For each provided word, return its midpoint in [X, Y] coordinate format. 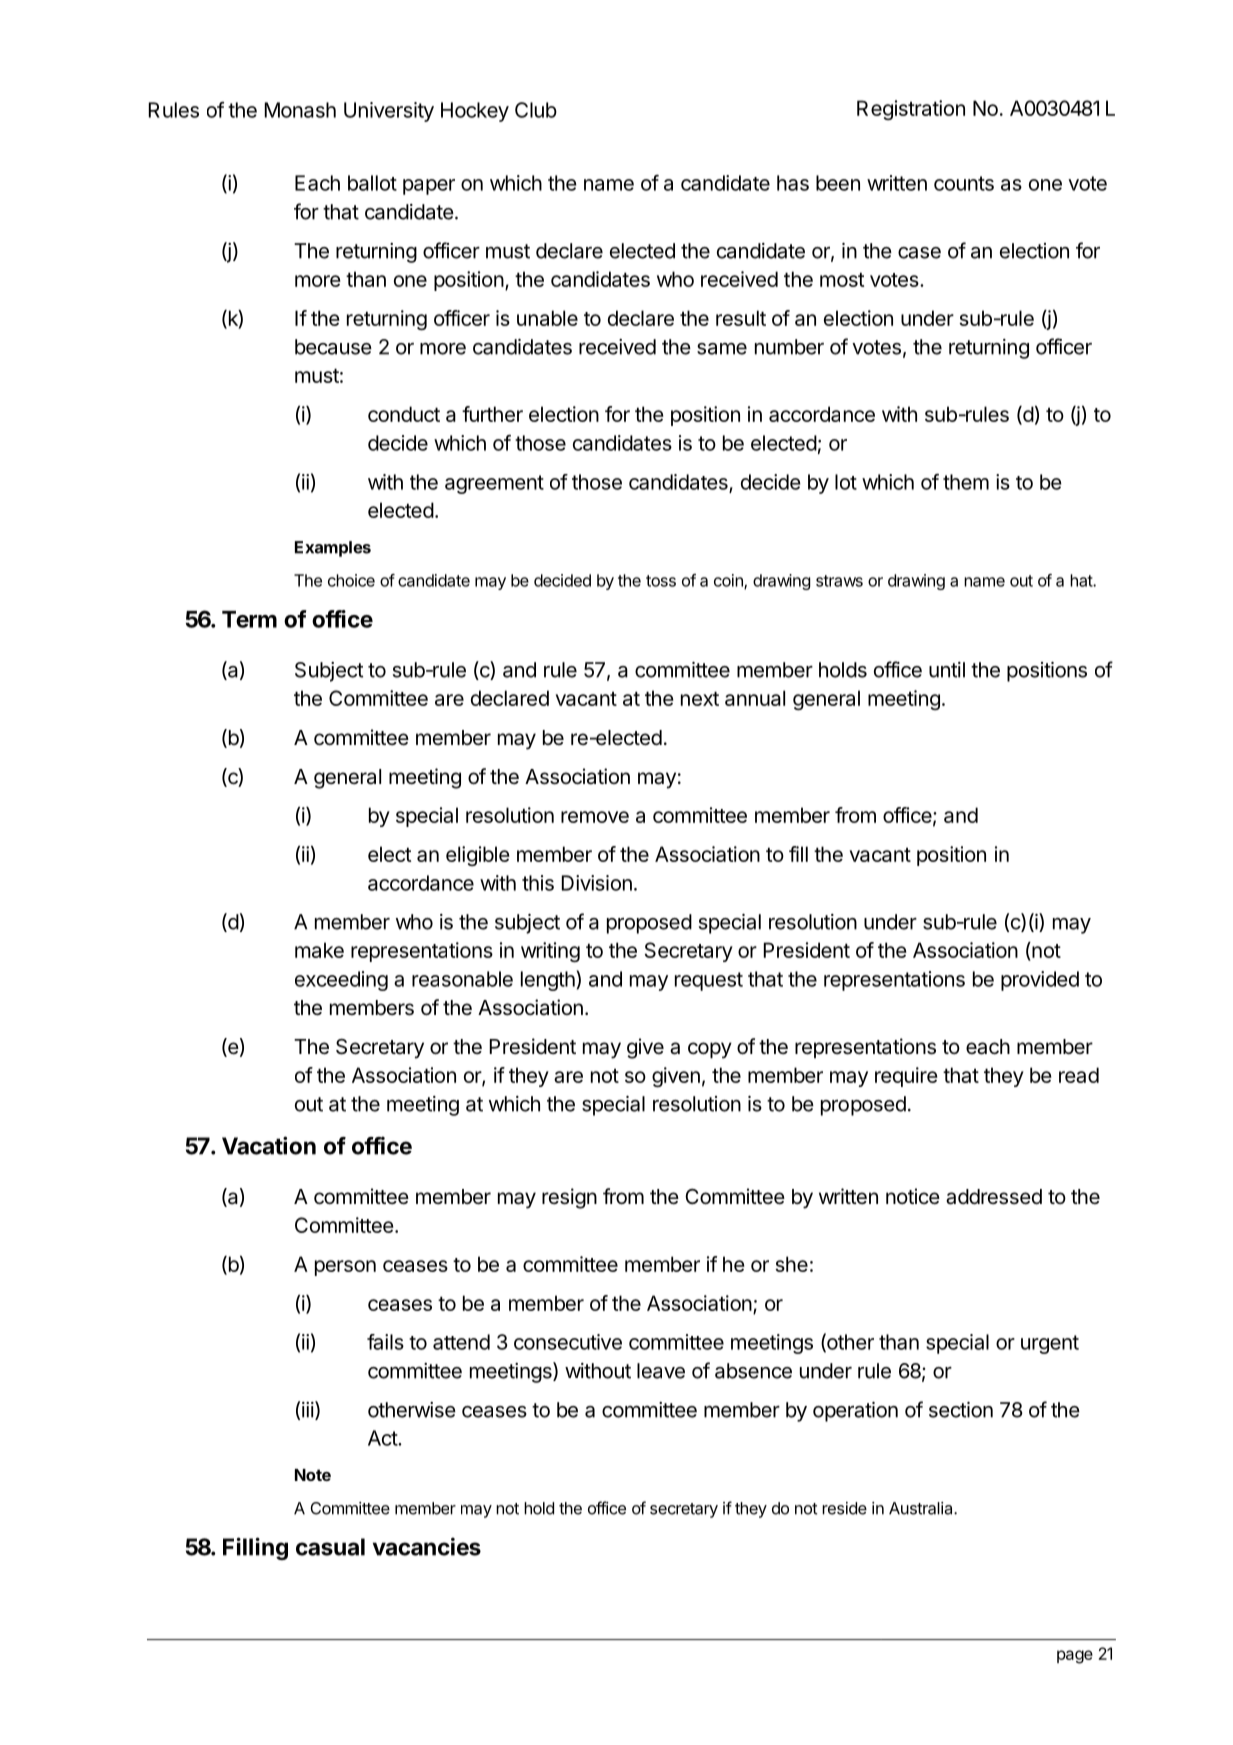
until [947, 670]
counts [964, 183]
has [793, 183]
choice [351, 580]
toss [661, 581]
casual [330, 1547]
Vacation [269, 1145]
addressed [994, 1197]
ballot [372, 183]
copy [710, 1050]
